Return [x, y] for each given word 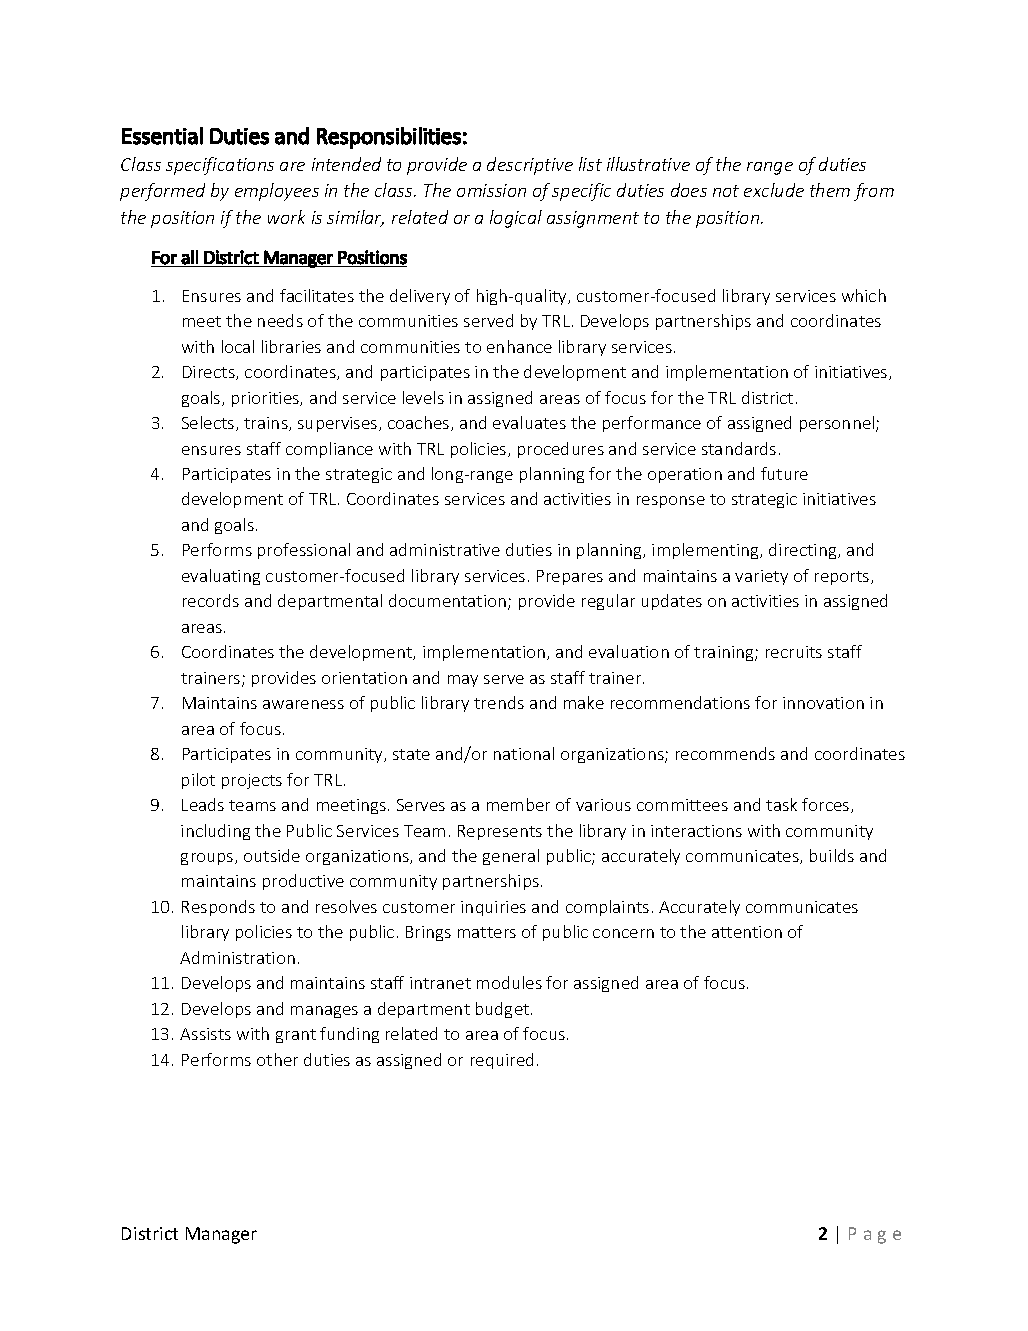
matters [487, 932]
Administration [237, 957]
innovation [823, 703]
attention [747, 932]
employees [277, 192]
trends [499, 702]
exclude [774, 190]
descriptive [530, 166]
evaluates [529, 422]
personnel [838, 424]
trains [267, 424]
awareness [303, 704]
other [277, 1059]
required [502, 1061]
